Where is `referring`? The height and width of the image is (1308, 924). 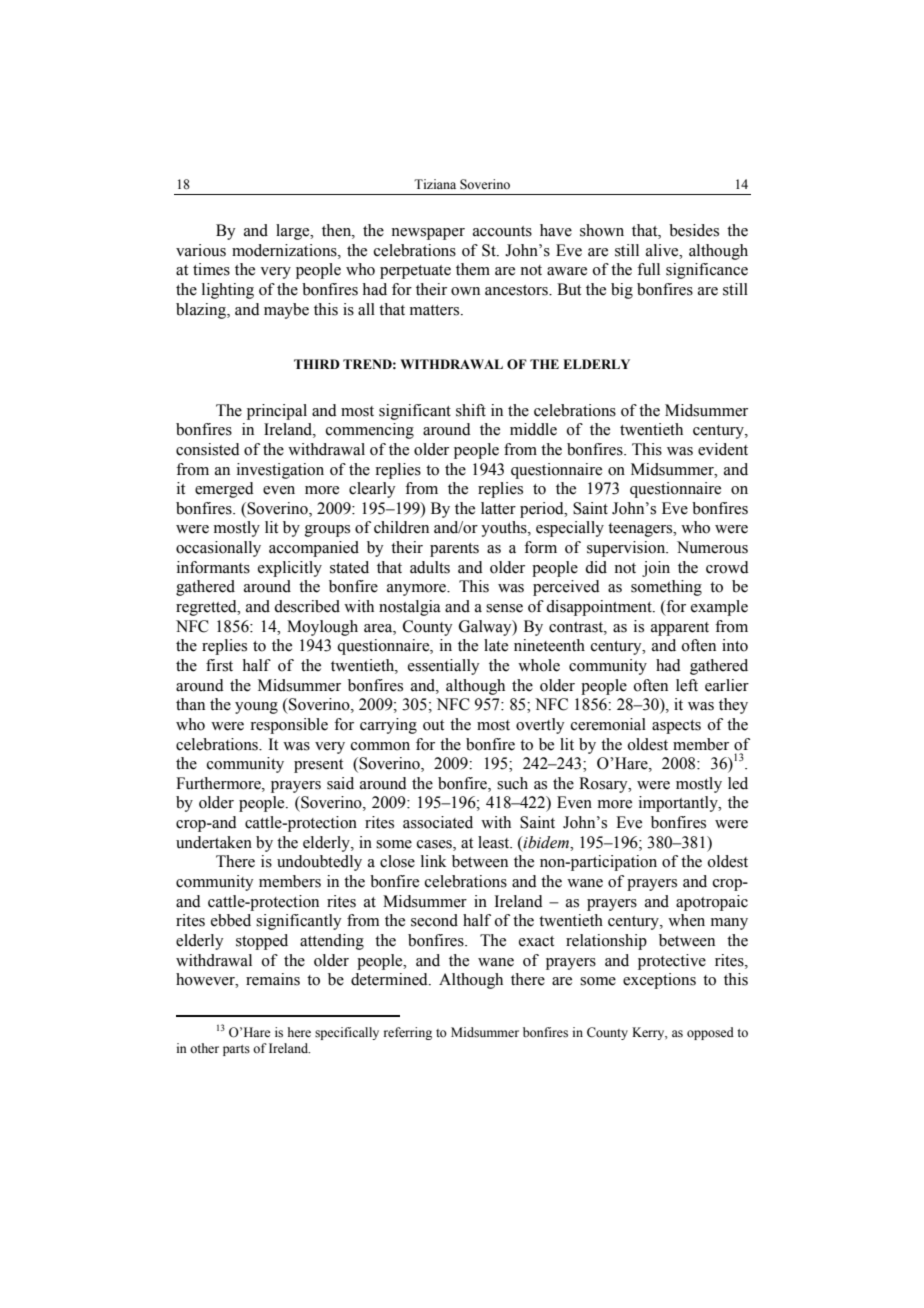
referring is located at coordinates (408, 1033).
